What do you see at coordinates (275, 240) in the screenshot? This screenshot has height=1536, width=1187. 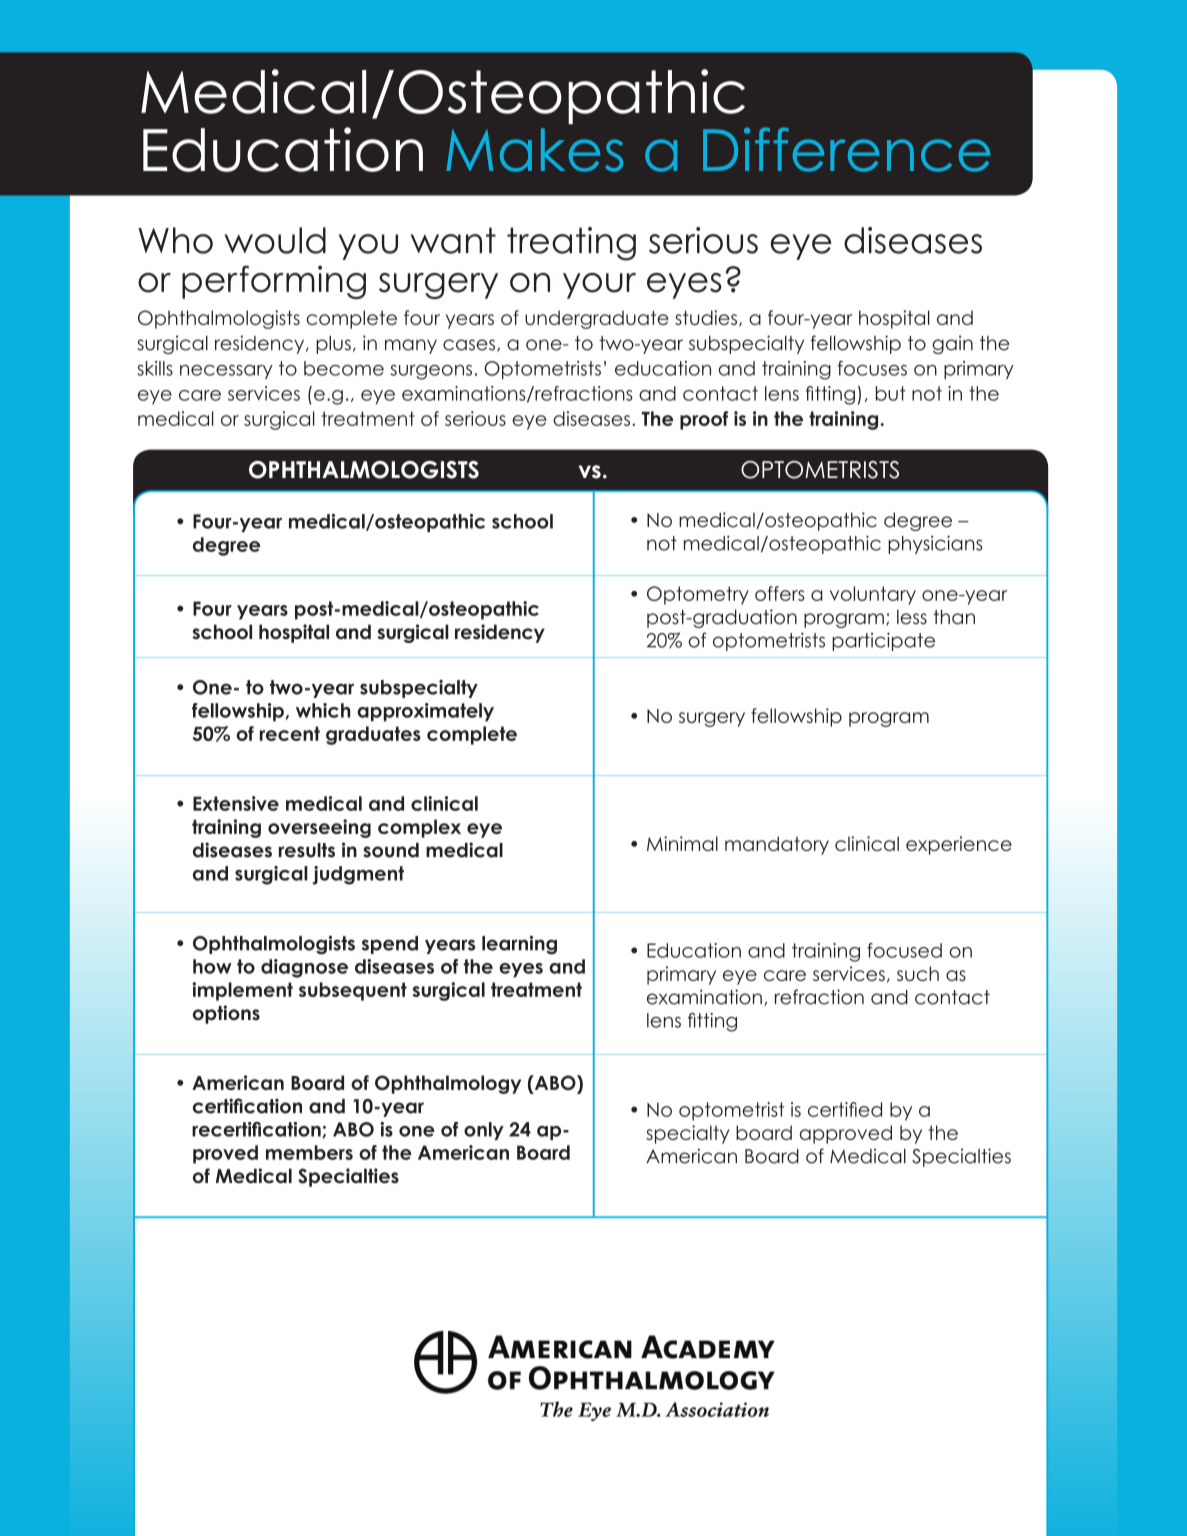 I see `would` at bounding box center [275, 240].
